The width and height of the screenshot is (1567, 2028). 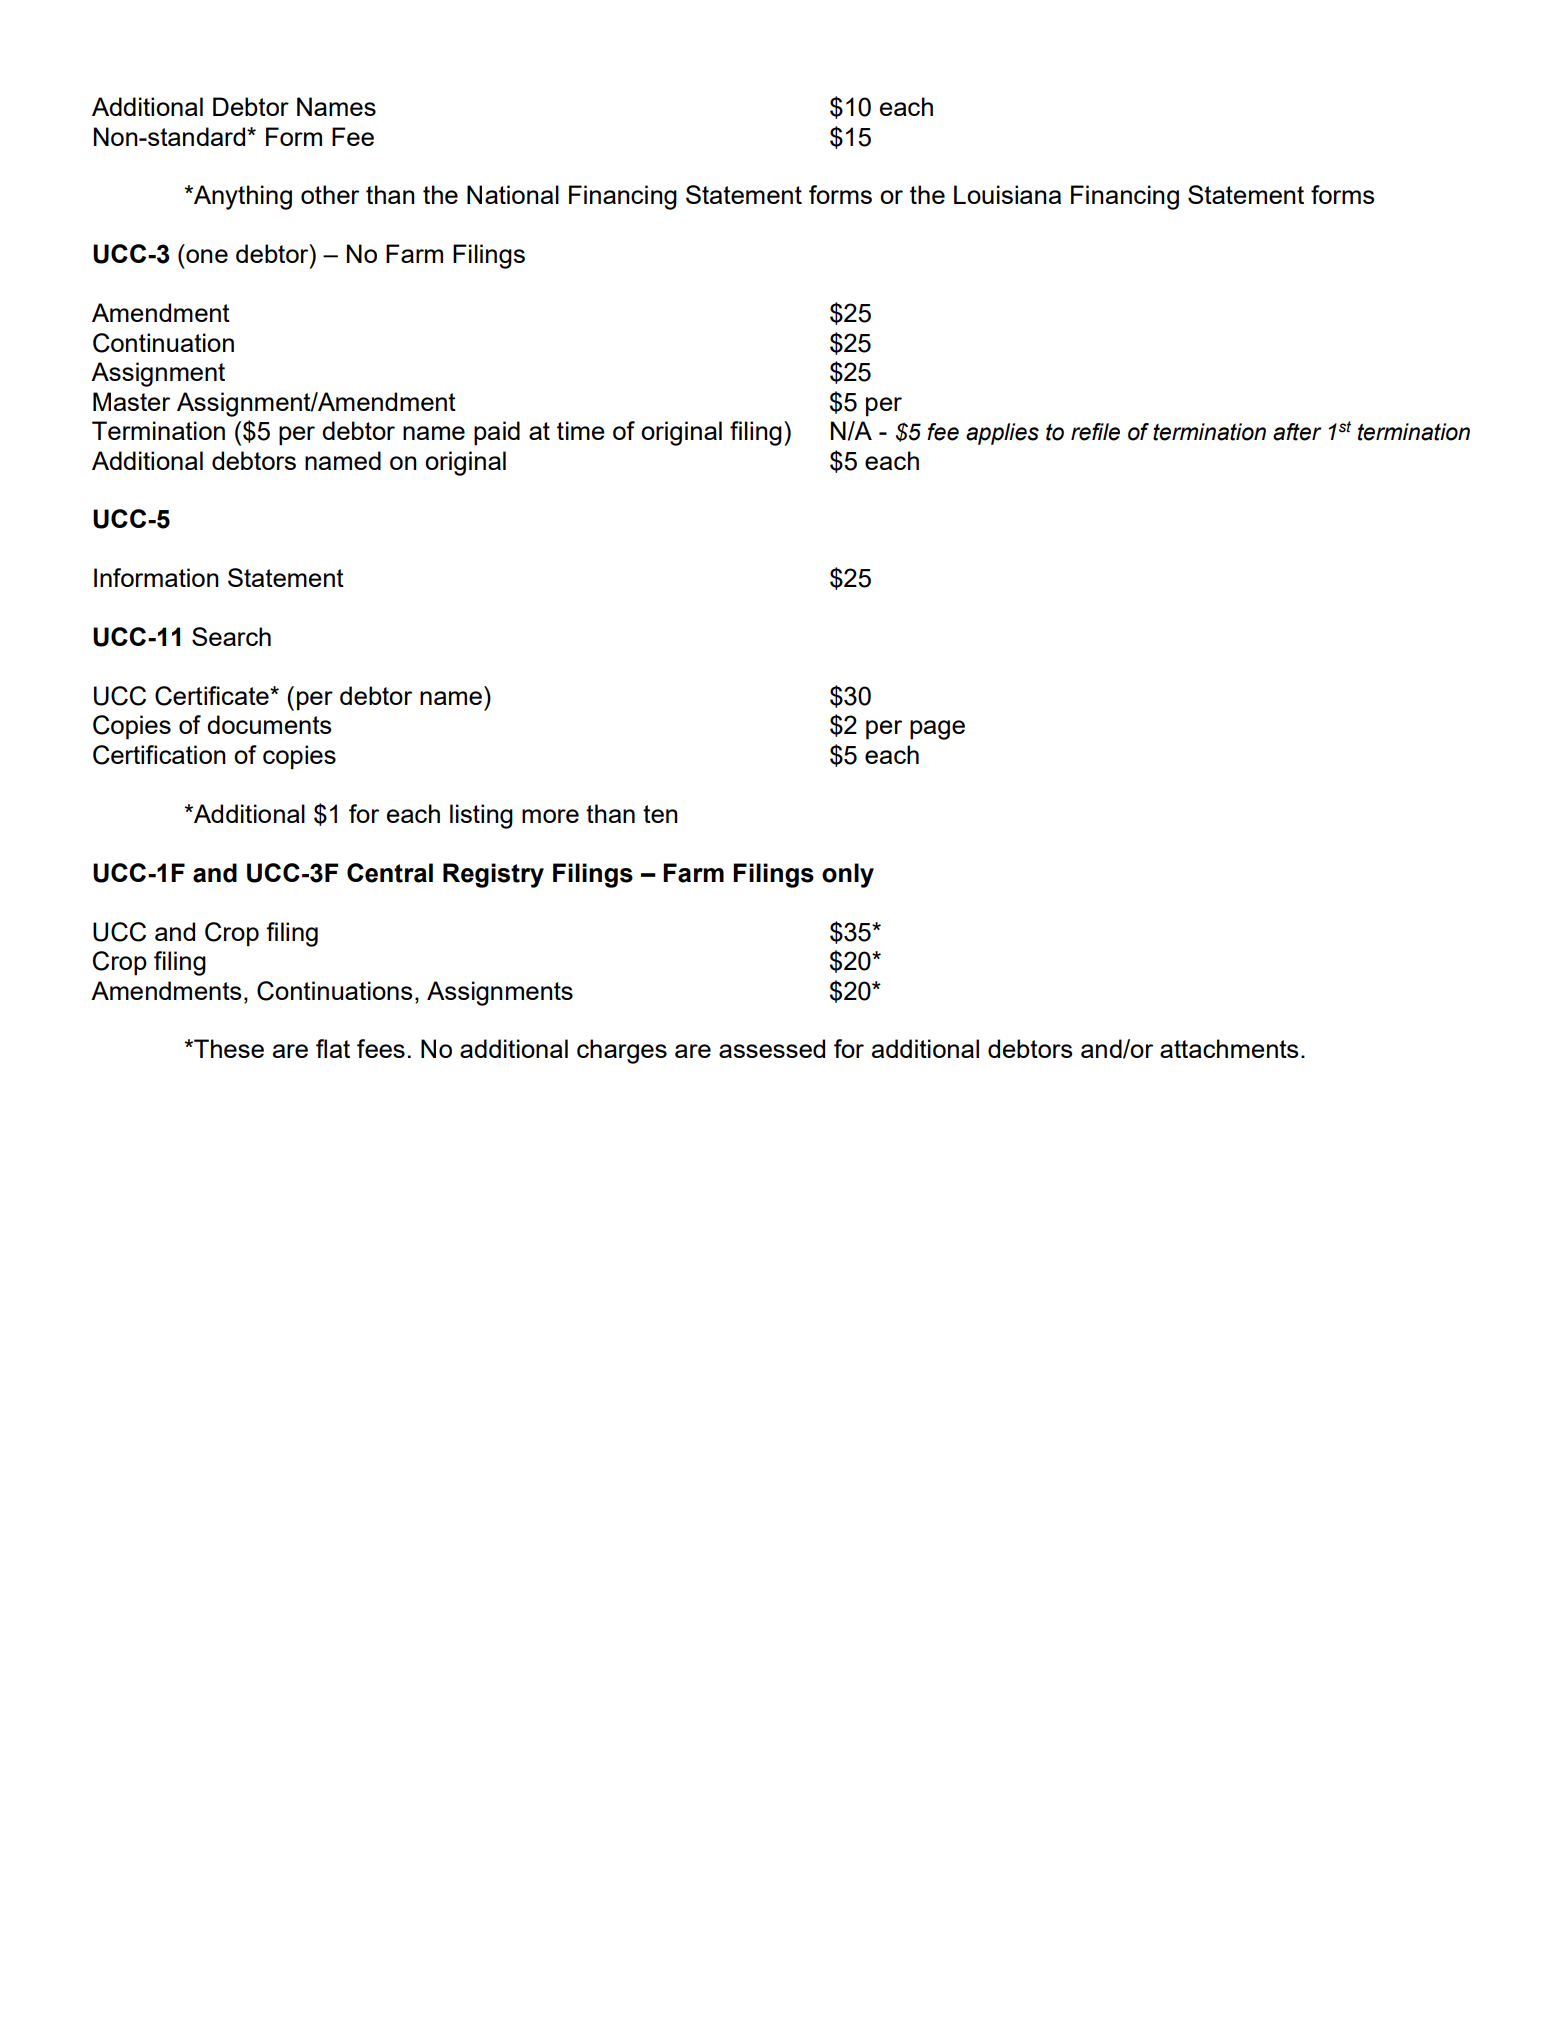 I want to click on These, so click(x=228, y=1048).
